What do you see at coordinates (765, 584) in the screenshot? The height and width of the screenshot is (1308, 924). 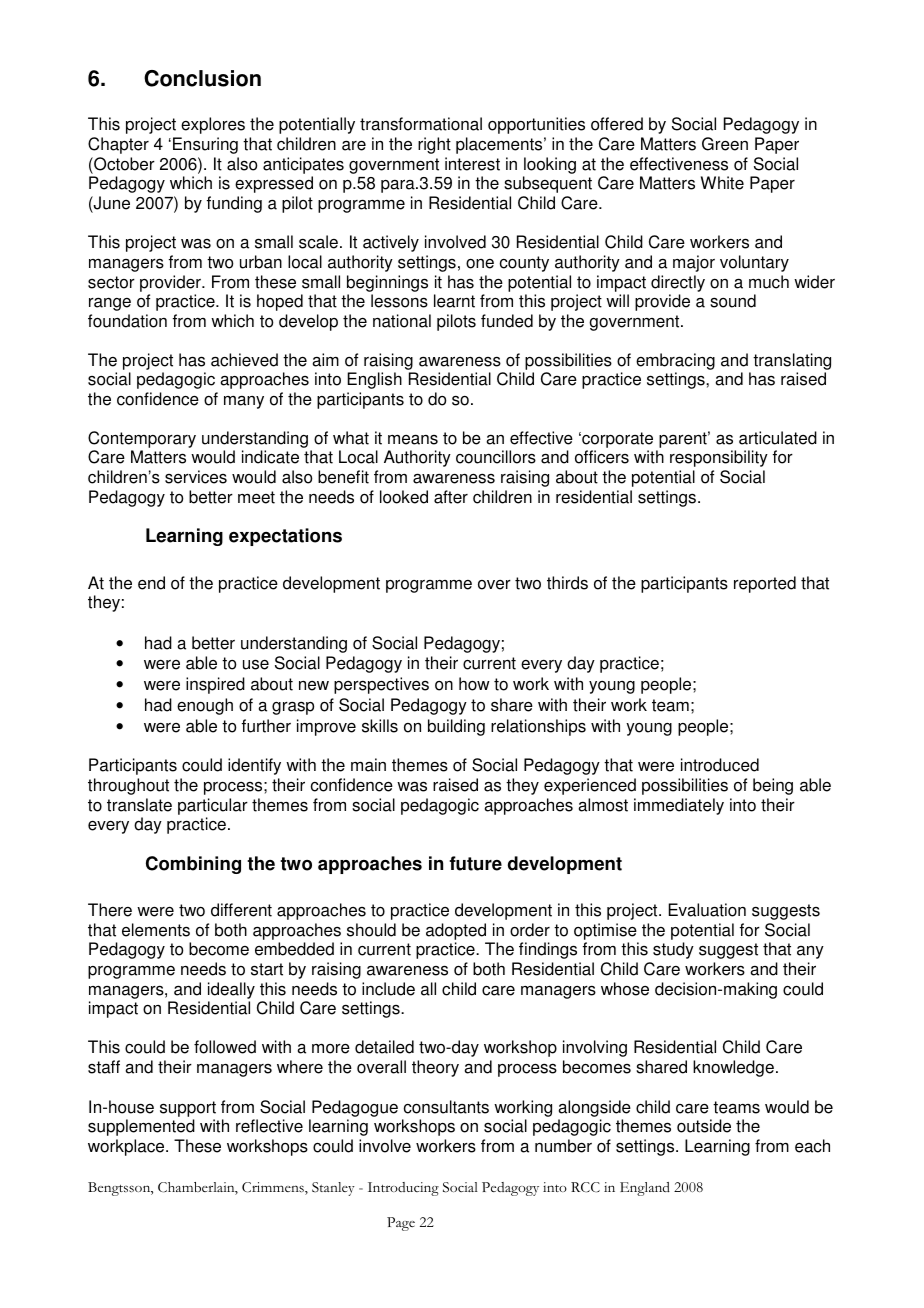 I see `reported` at bounding box center [765, 584].
